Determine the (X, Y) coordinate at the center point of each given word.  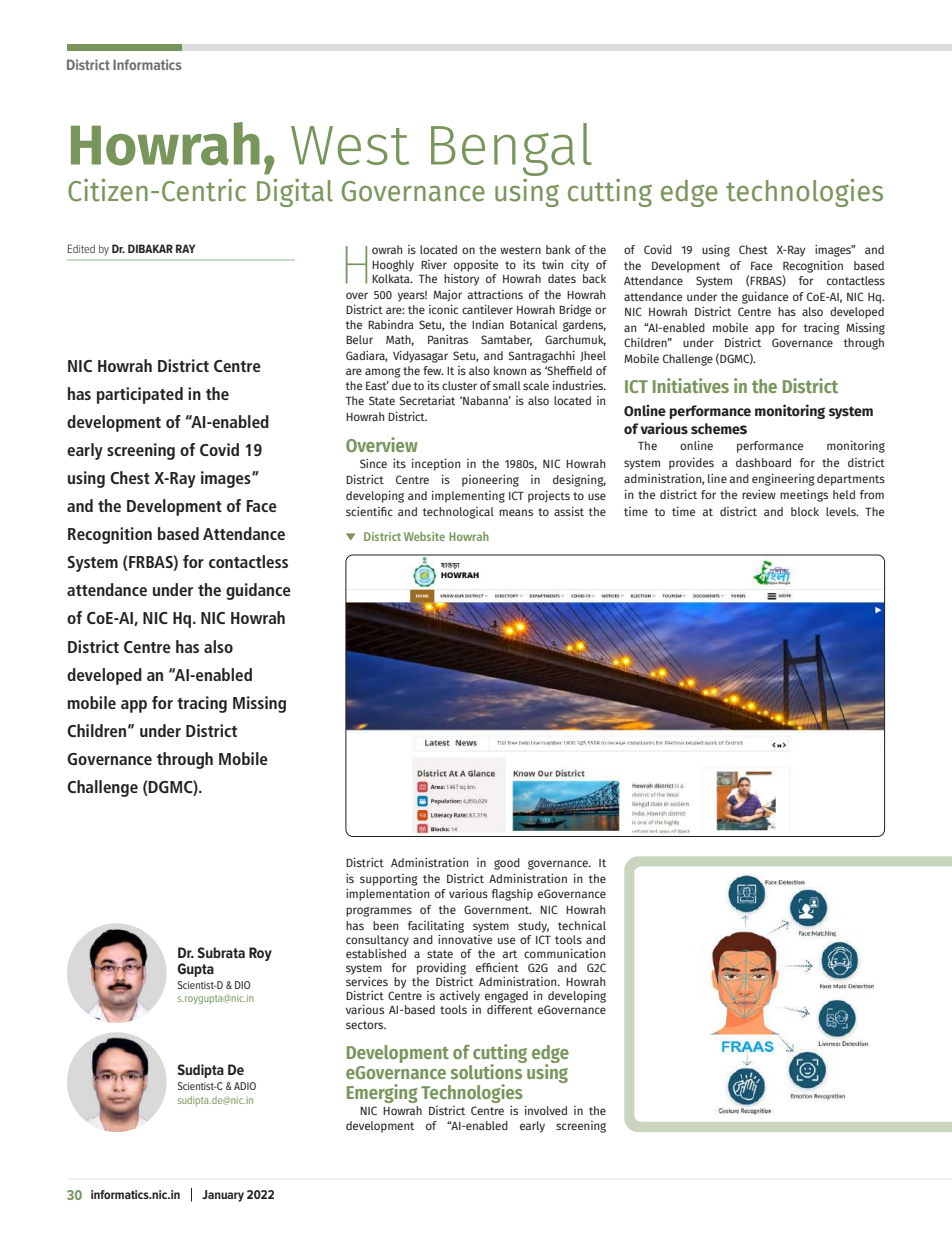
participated (140, 395)
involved (546, 1110)
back (594, 278)
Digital (295, 193)
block (805, 511)
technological (458, 513)
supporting (389, 880)
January (223, 1196)
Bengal (511, 149)
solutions (488, 1070)
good (507, 864)
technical (582, 925)
